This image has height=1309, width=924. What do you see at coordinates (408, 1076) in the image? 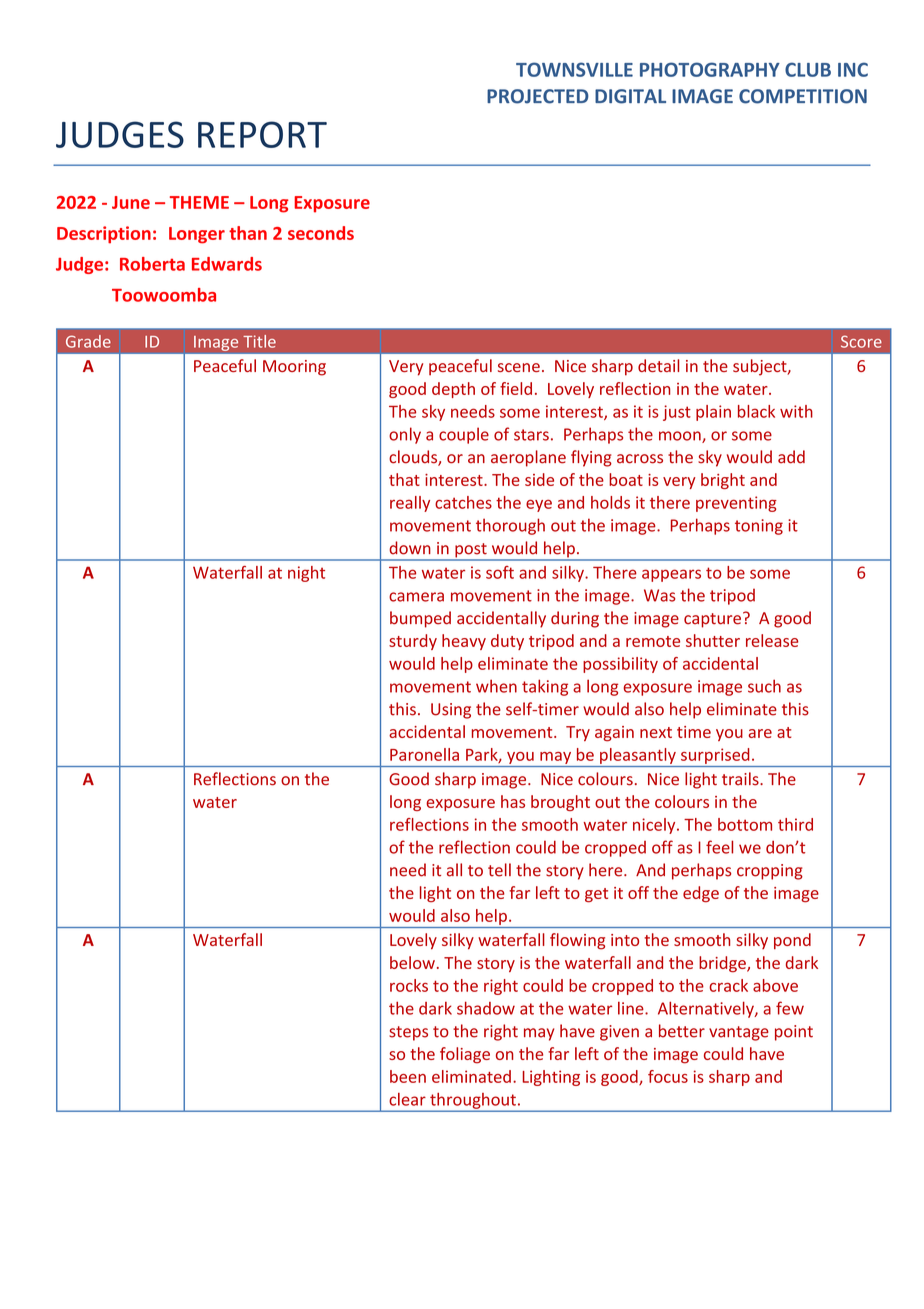
I see `been` at bounding box center [408, 1076].
